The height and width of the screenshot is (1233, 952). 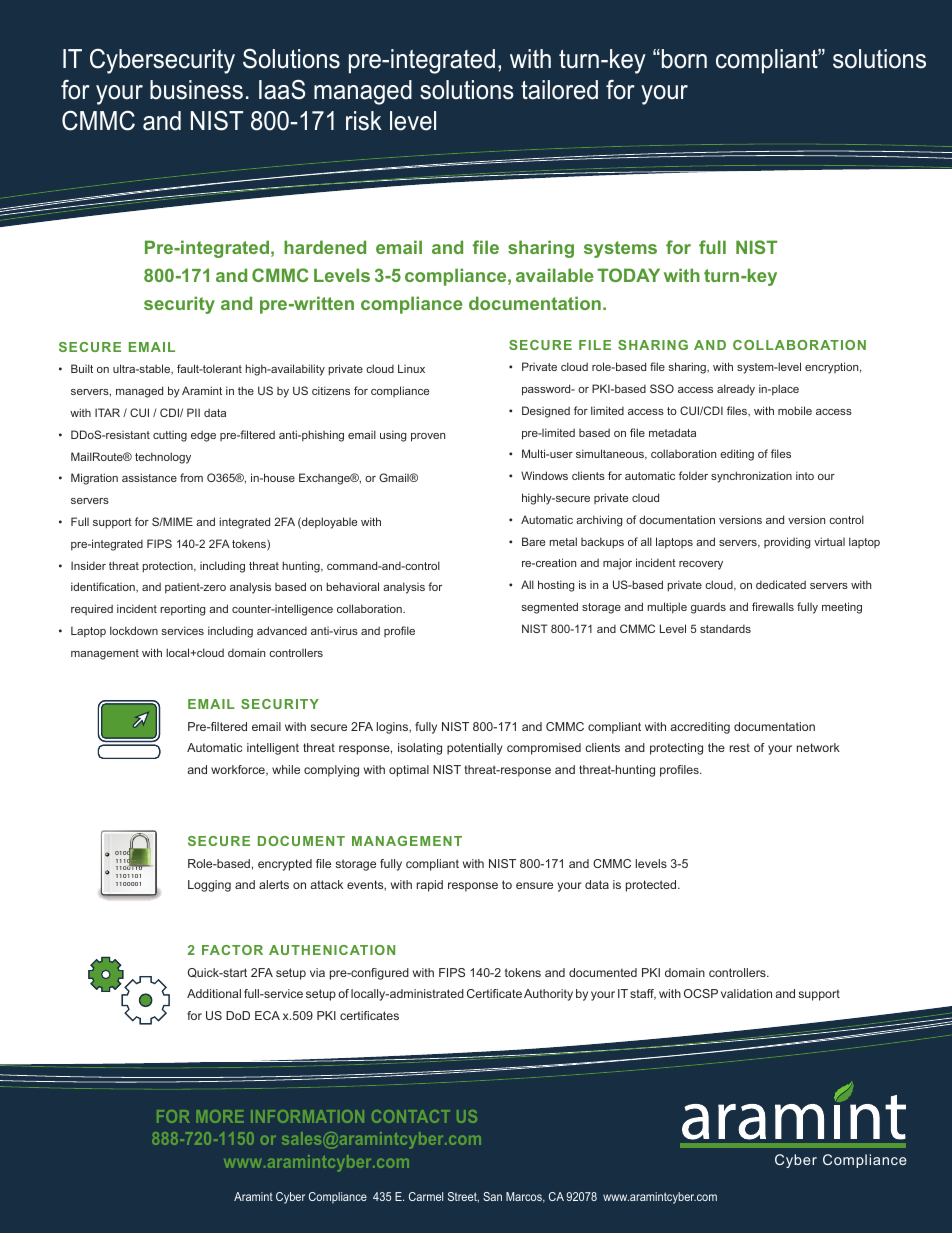 I want to click on business, so click(x=196, y=90).
